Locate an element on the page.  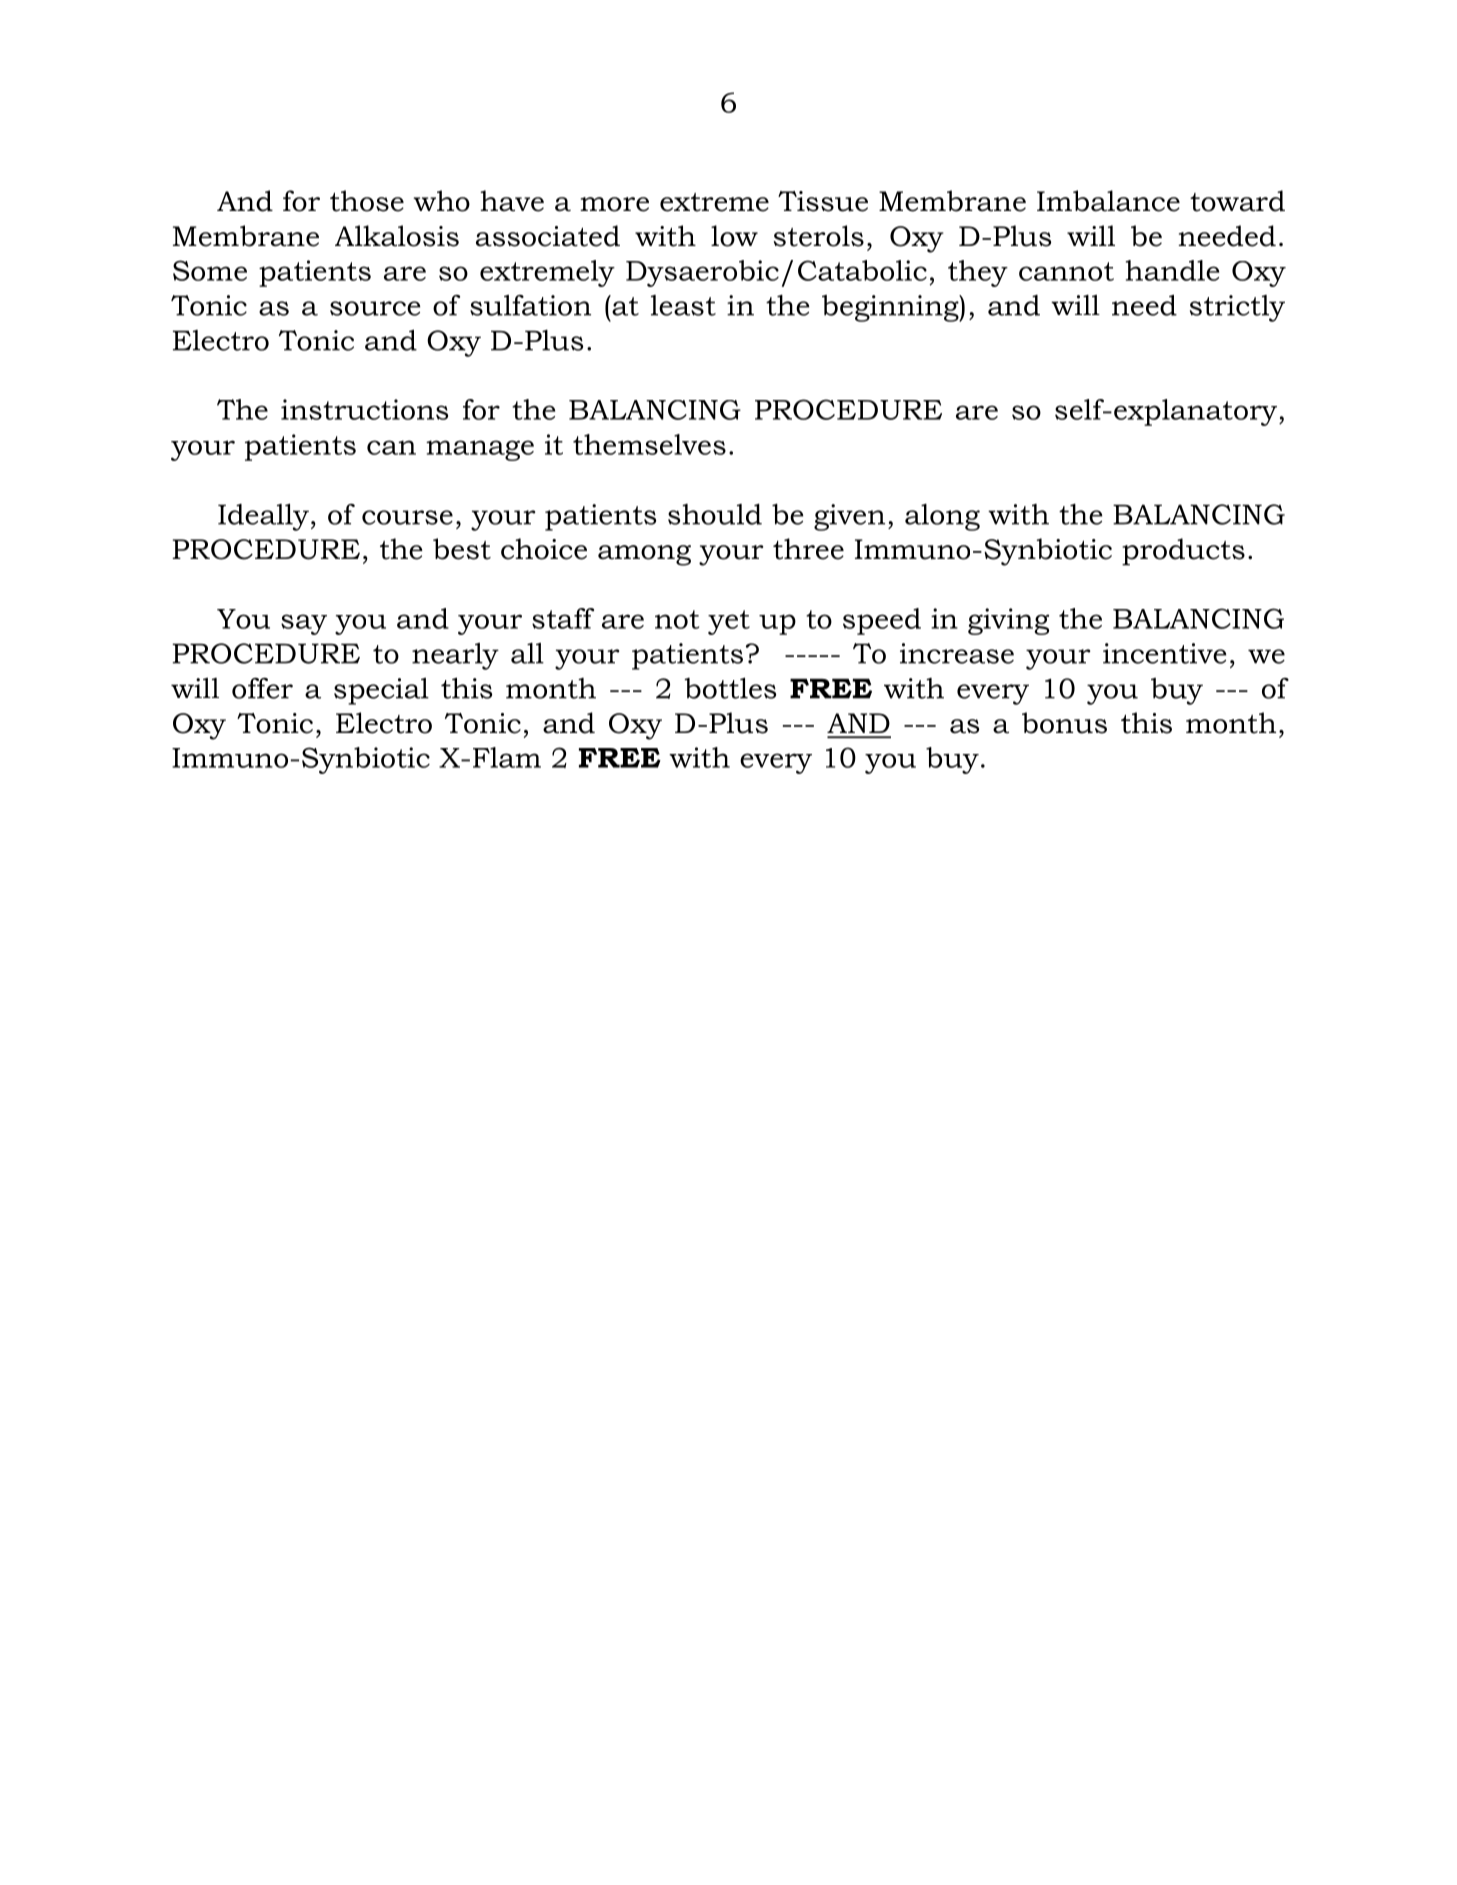
Imbalance is located at coordinates (1108, 201).
